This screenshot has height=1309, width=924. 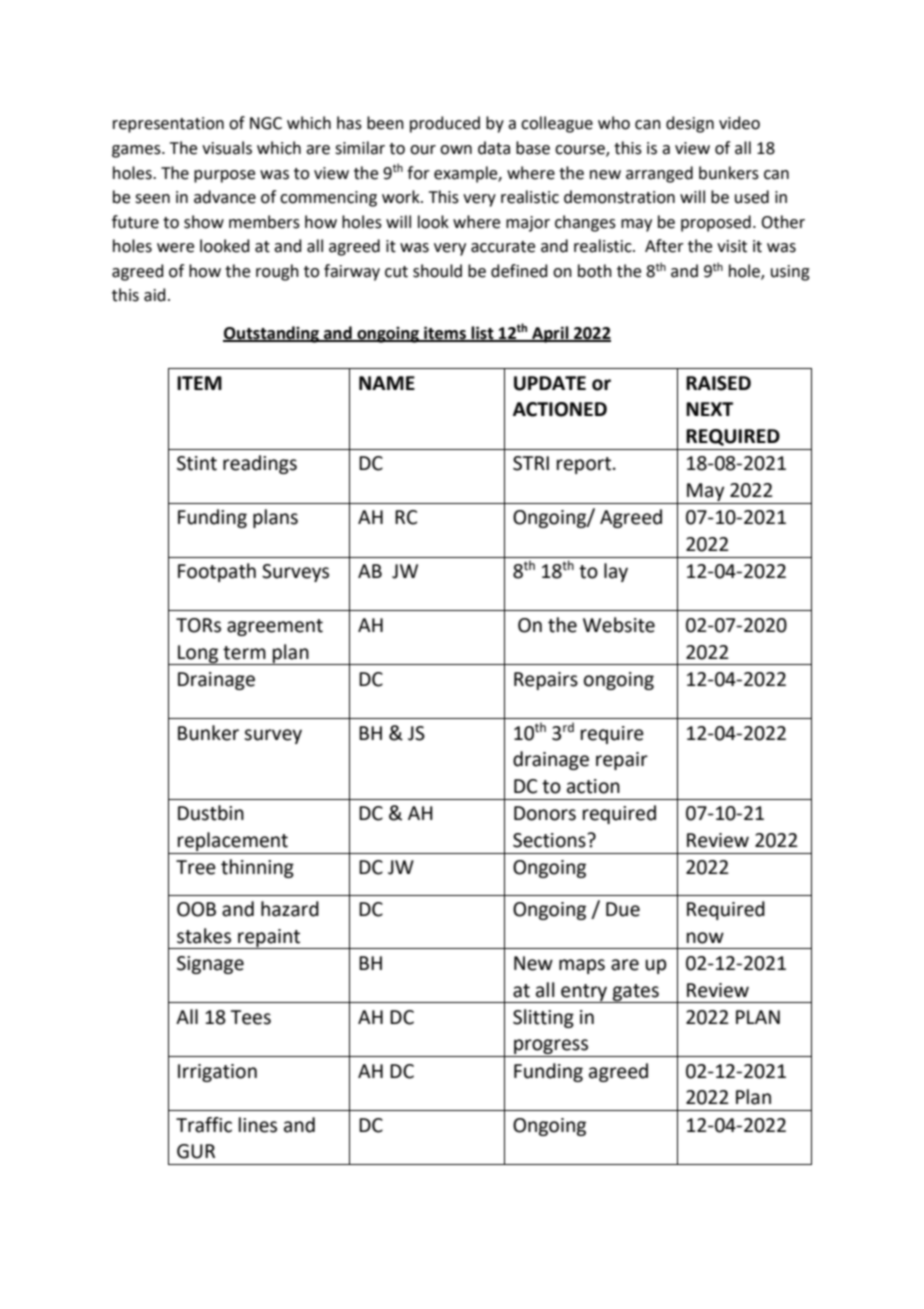 What do you see at coordinates (623, 909) in the screenshot?
I see `Due` at bounding box center [623, 909].
